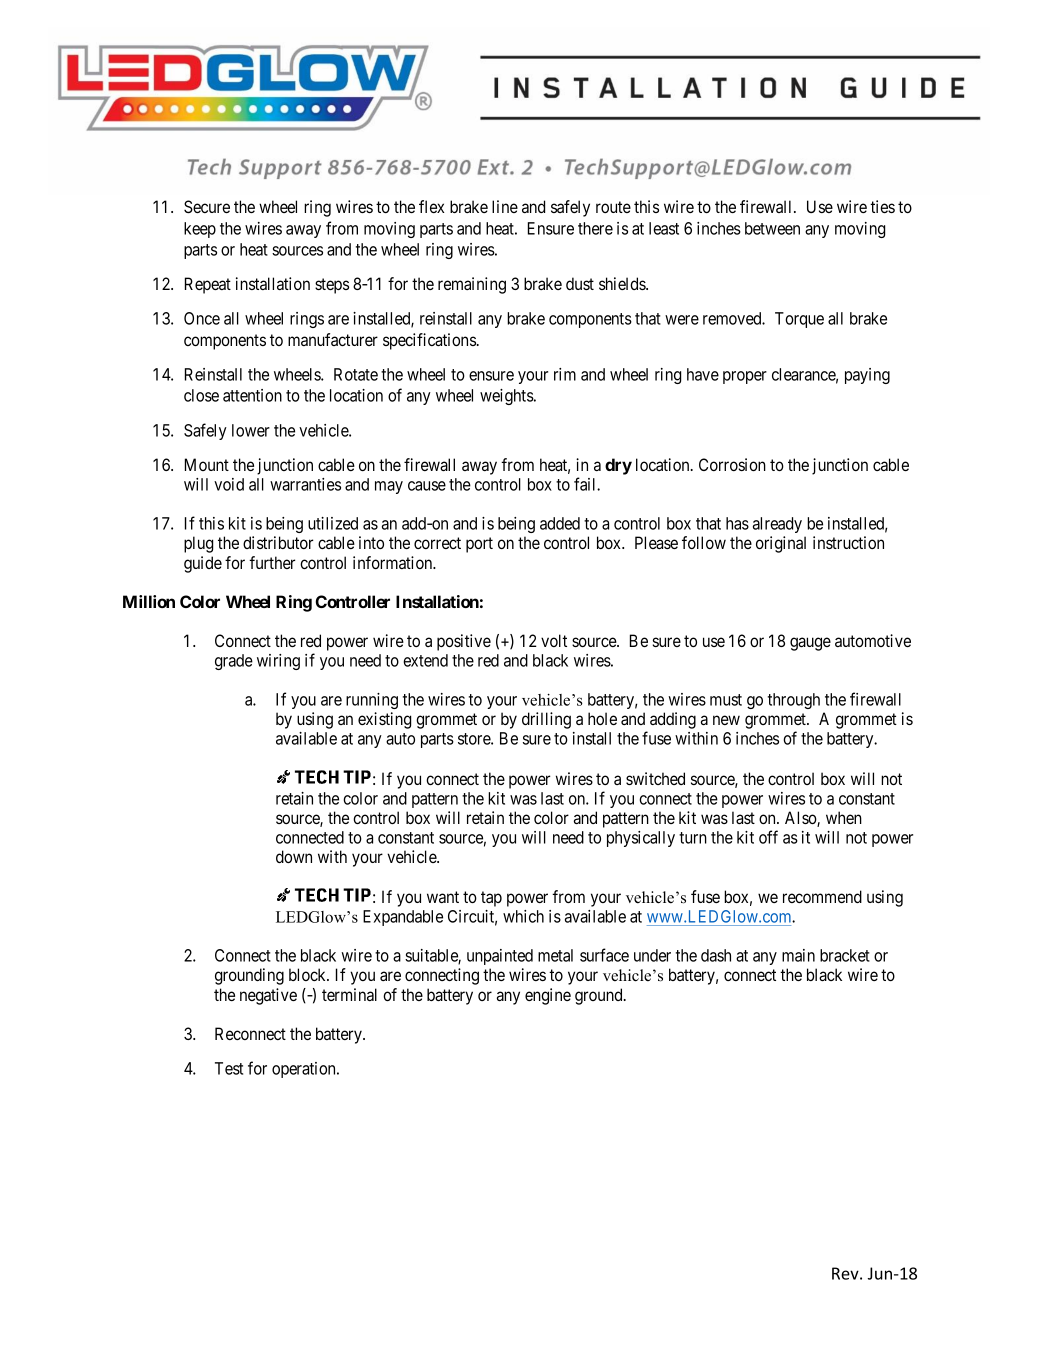 This document has height=1346, width=1040. Describe the element at coordinates (810, 644) in the document. I see `gauge` at that location.
